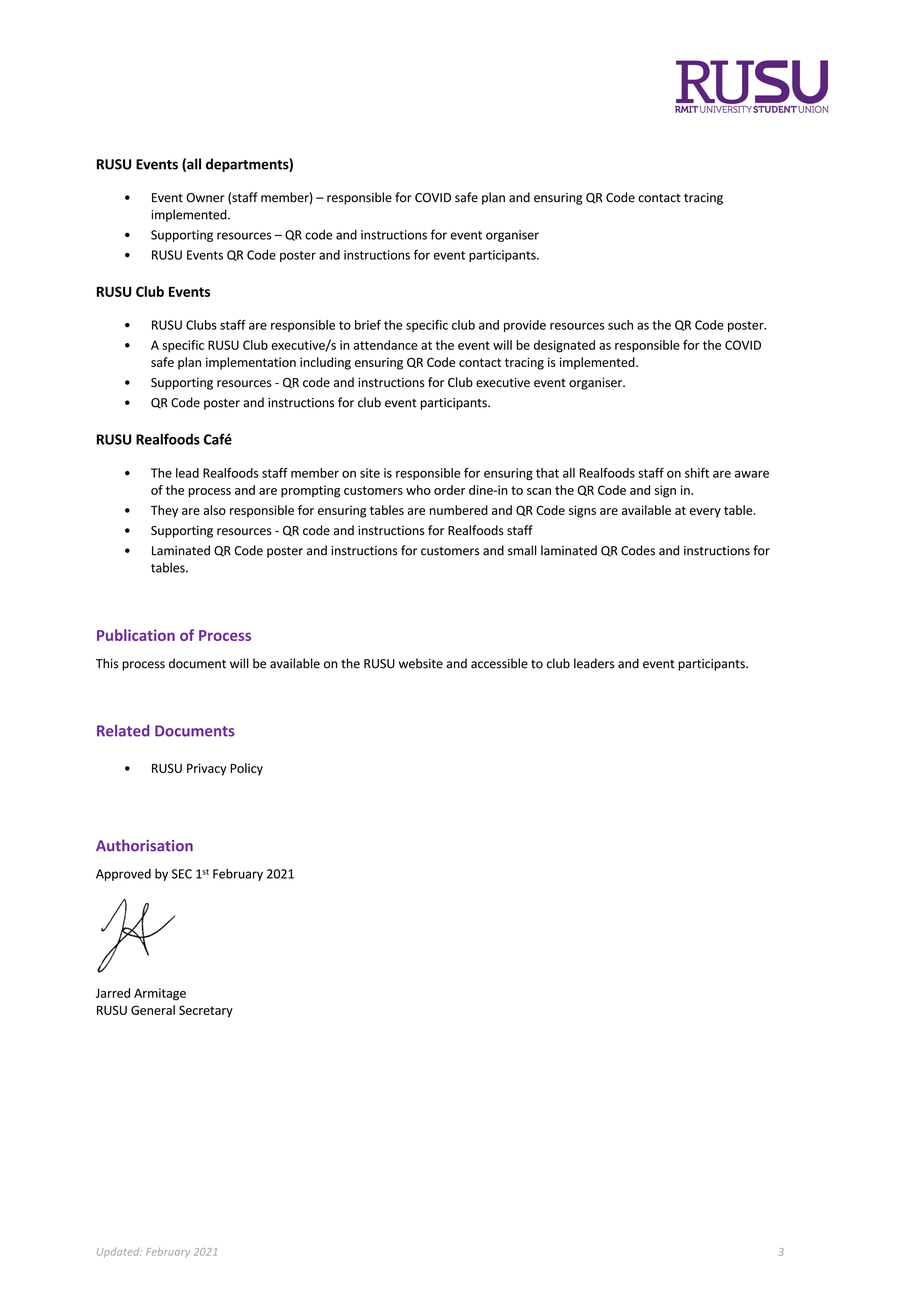 The width and height of the screenshot is (924, 1308). What do you see at coordinates (368, 325) in the screenshot?
I see `brief` at bounding box center [368, 325].
